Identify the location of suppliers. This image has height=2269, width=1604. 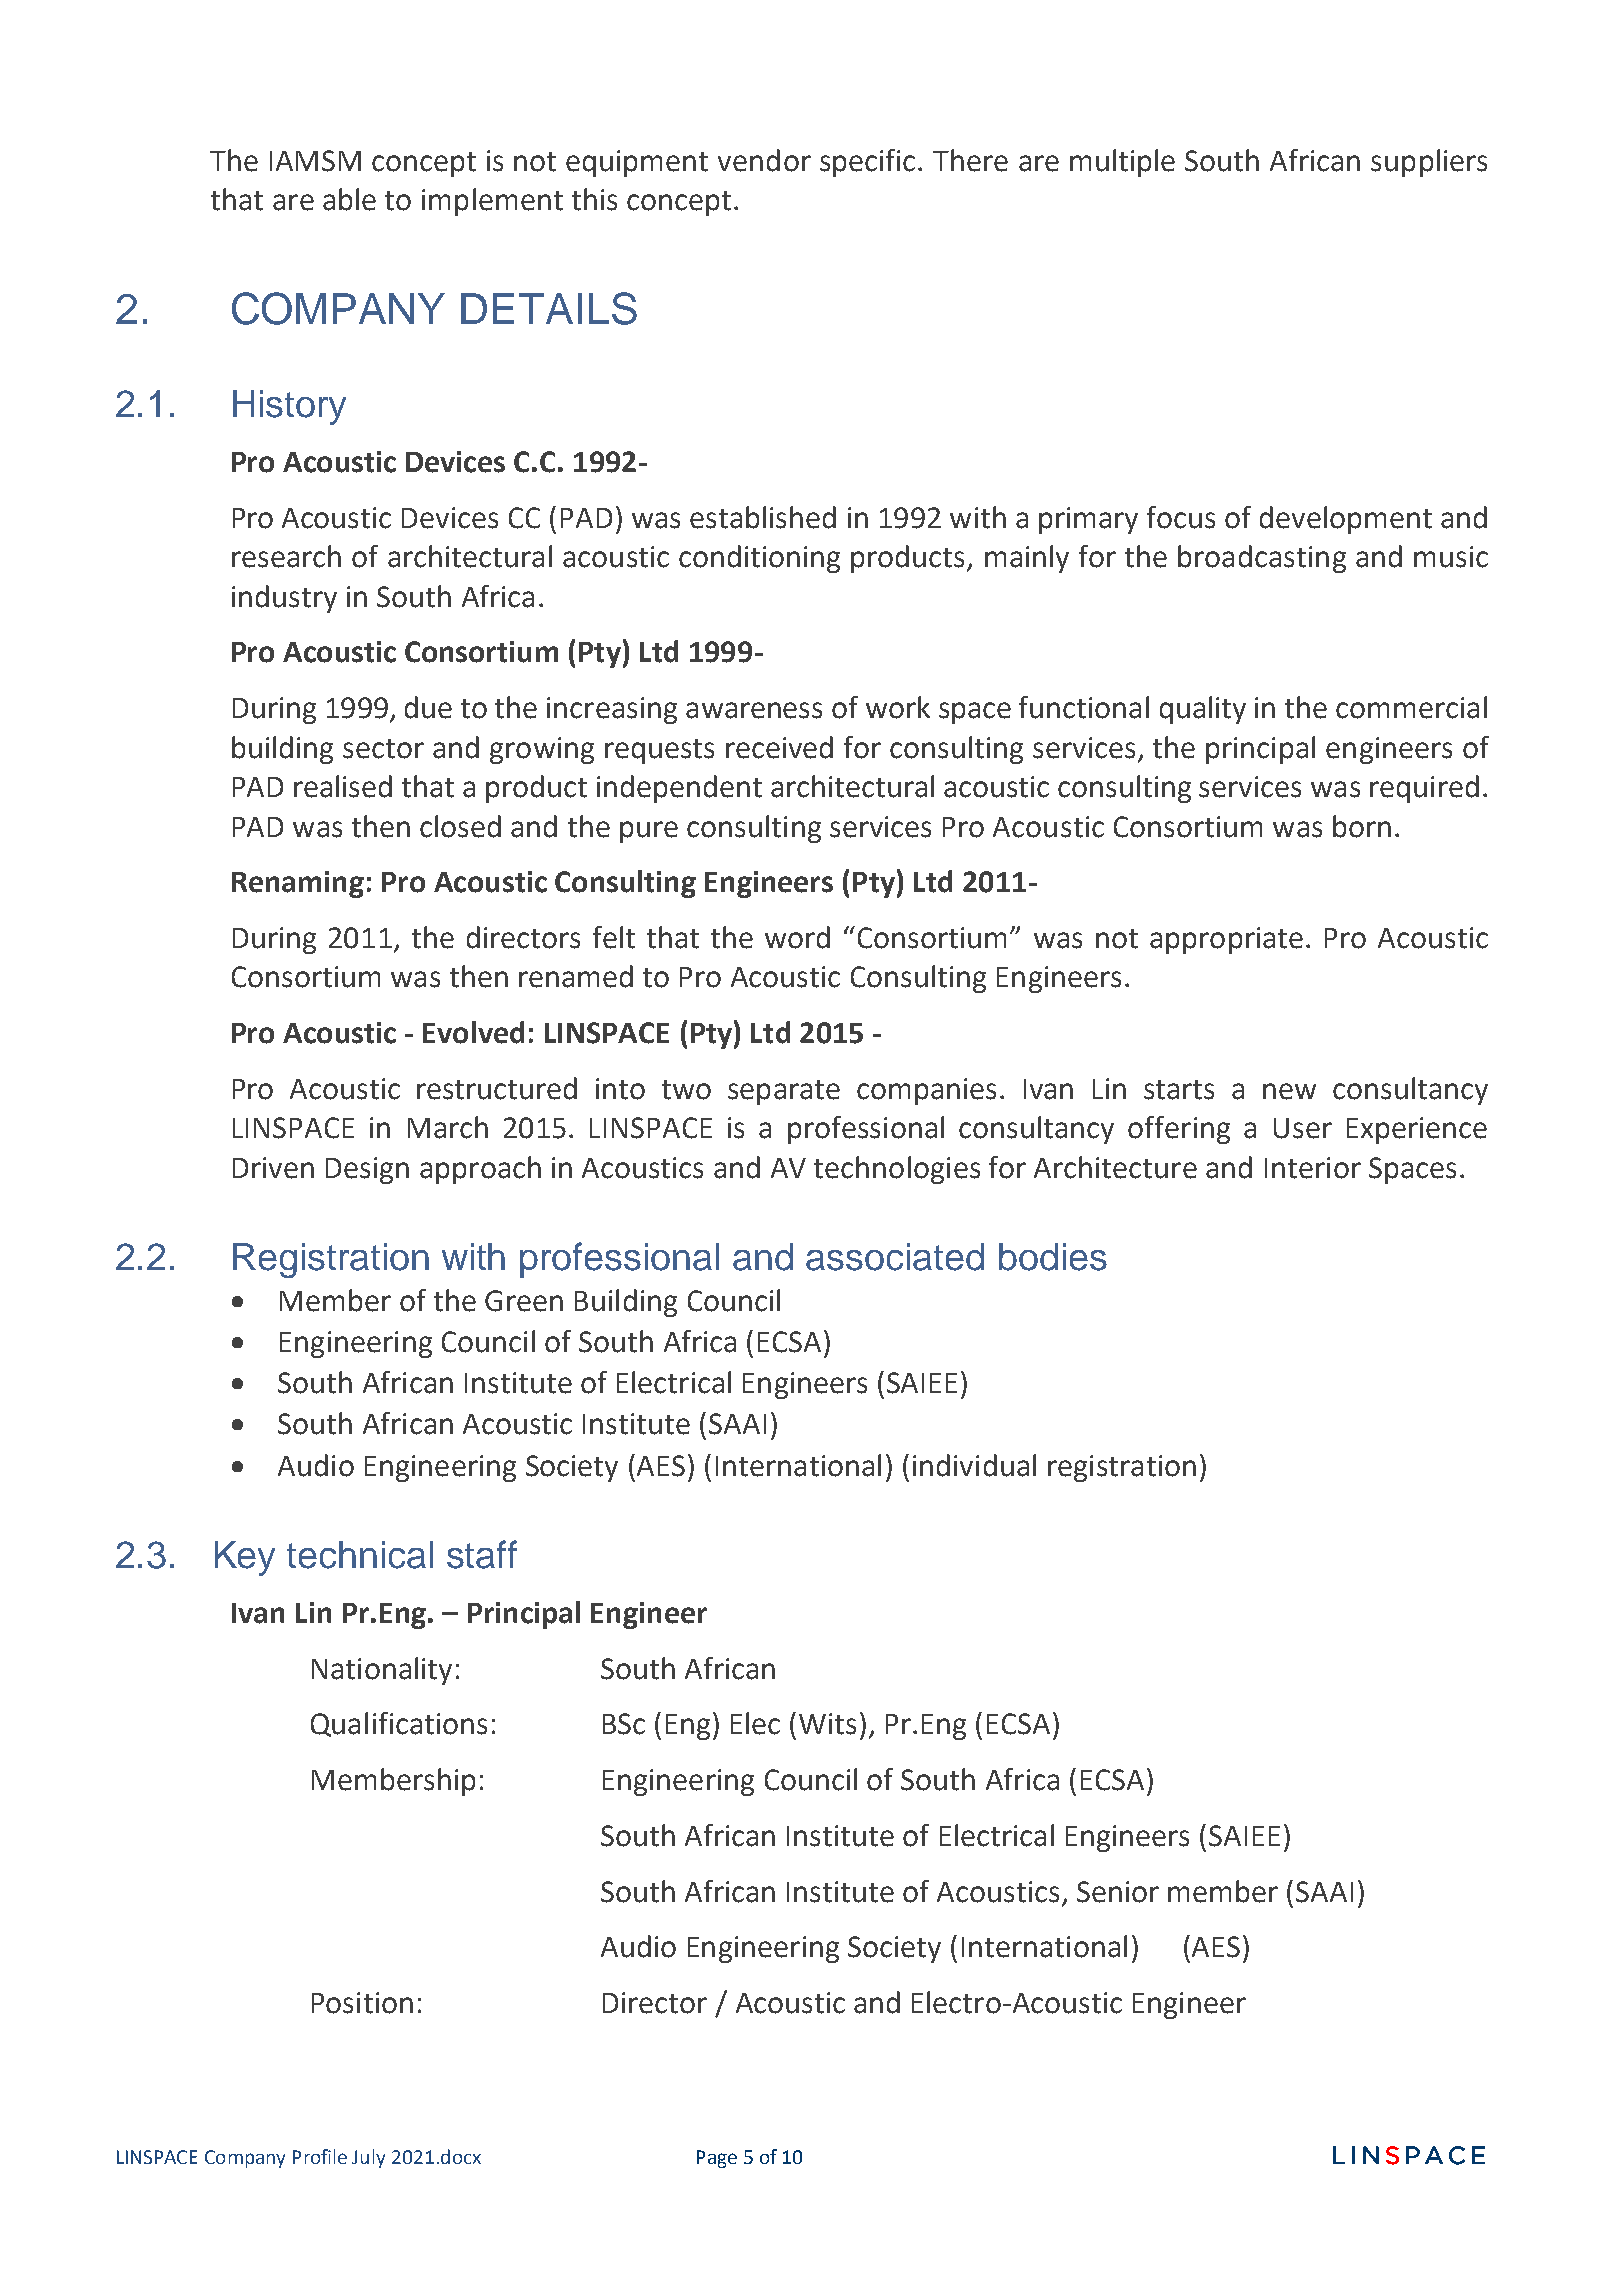
(1429, 163).
